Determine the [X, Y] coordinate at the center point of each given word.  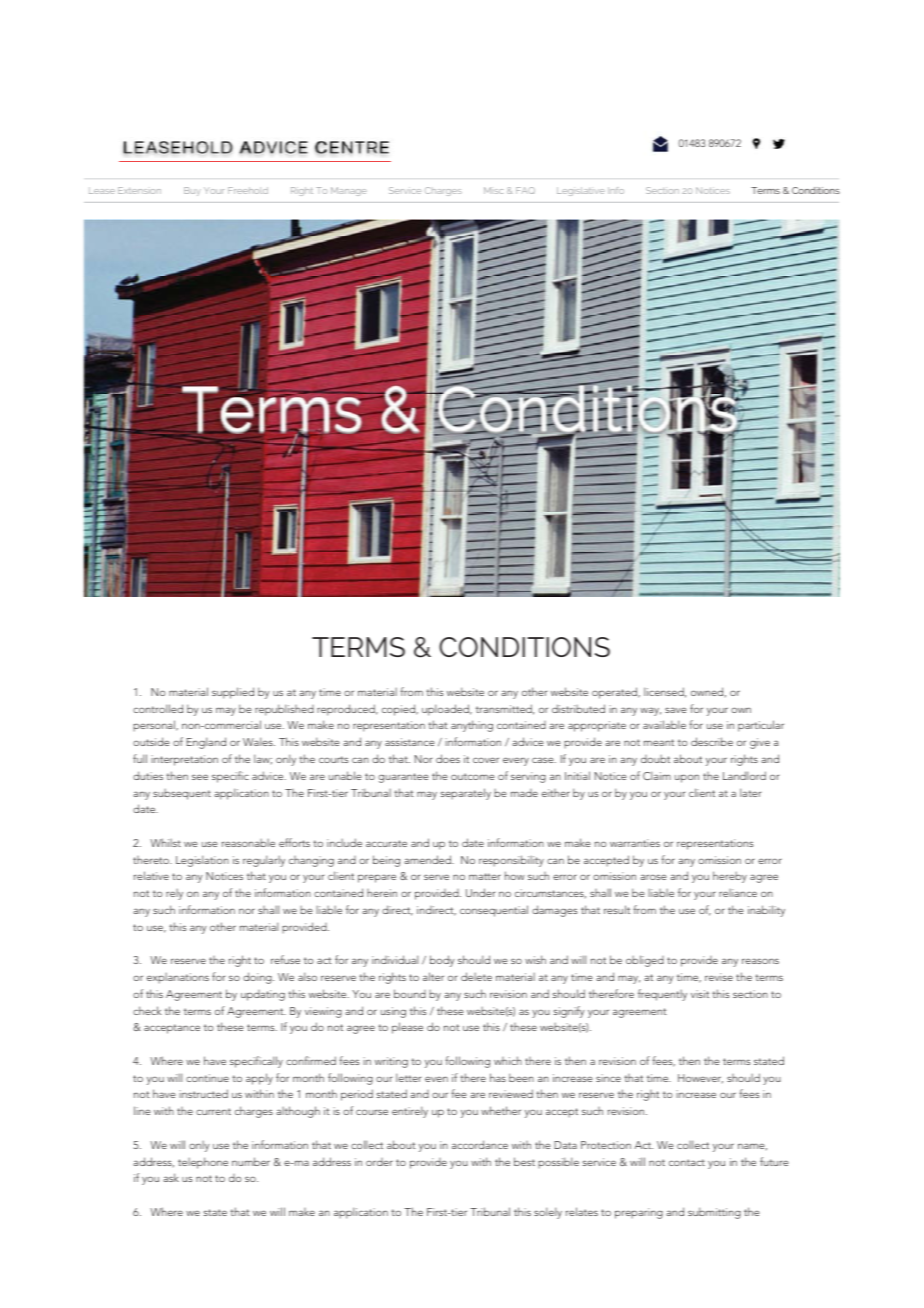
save [676, 710]
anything [472, 726]
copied [400, 710]
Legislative [581, 191]
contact [687, 1162]
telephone [203, 1163]
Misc [493, 190]
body [442, 961]
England [206, 743]
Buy [192, 191]
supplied [233, 693]
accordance [480, 1144]
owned [708, 692]
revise [719, 977]
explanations [178, 978]
